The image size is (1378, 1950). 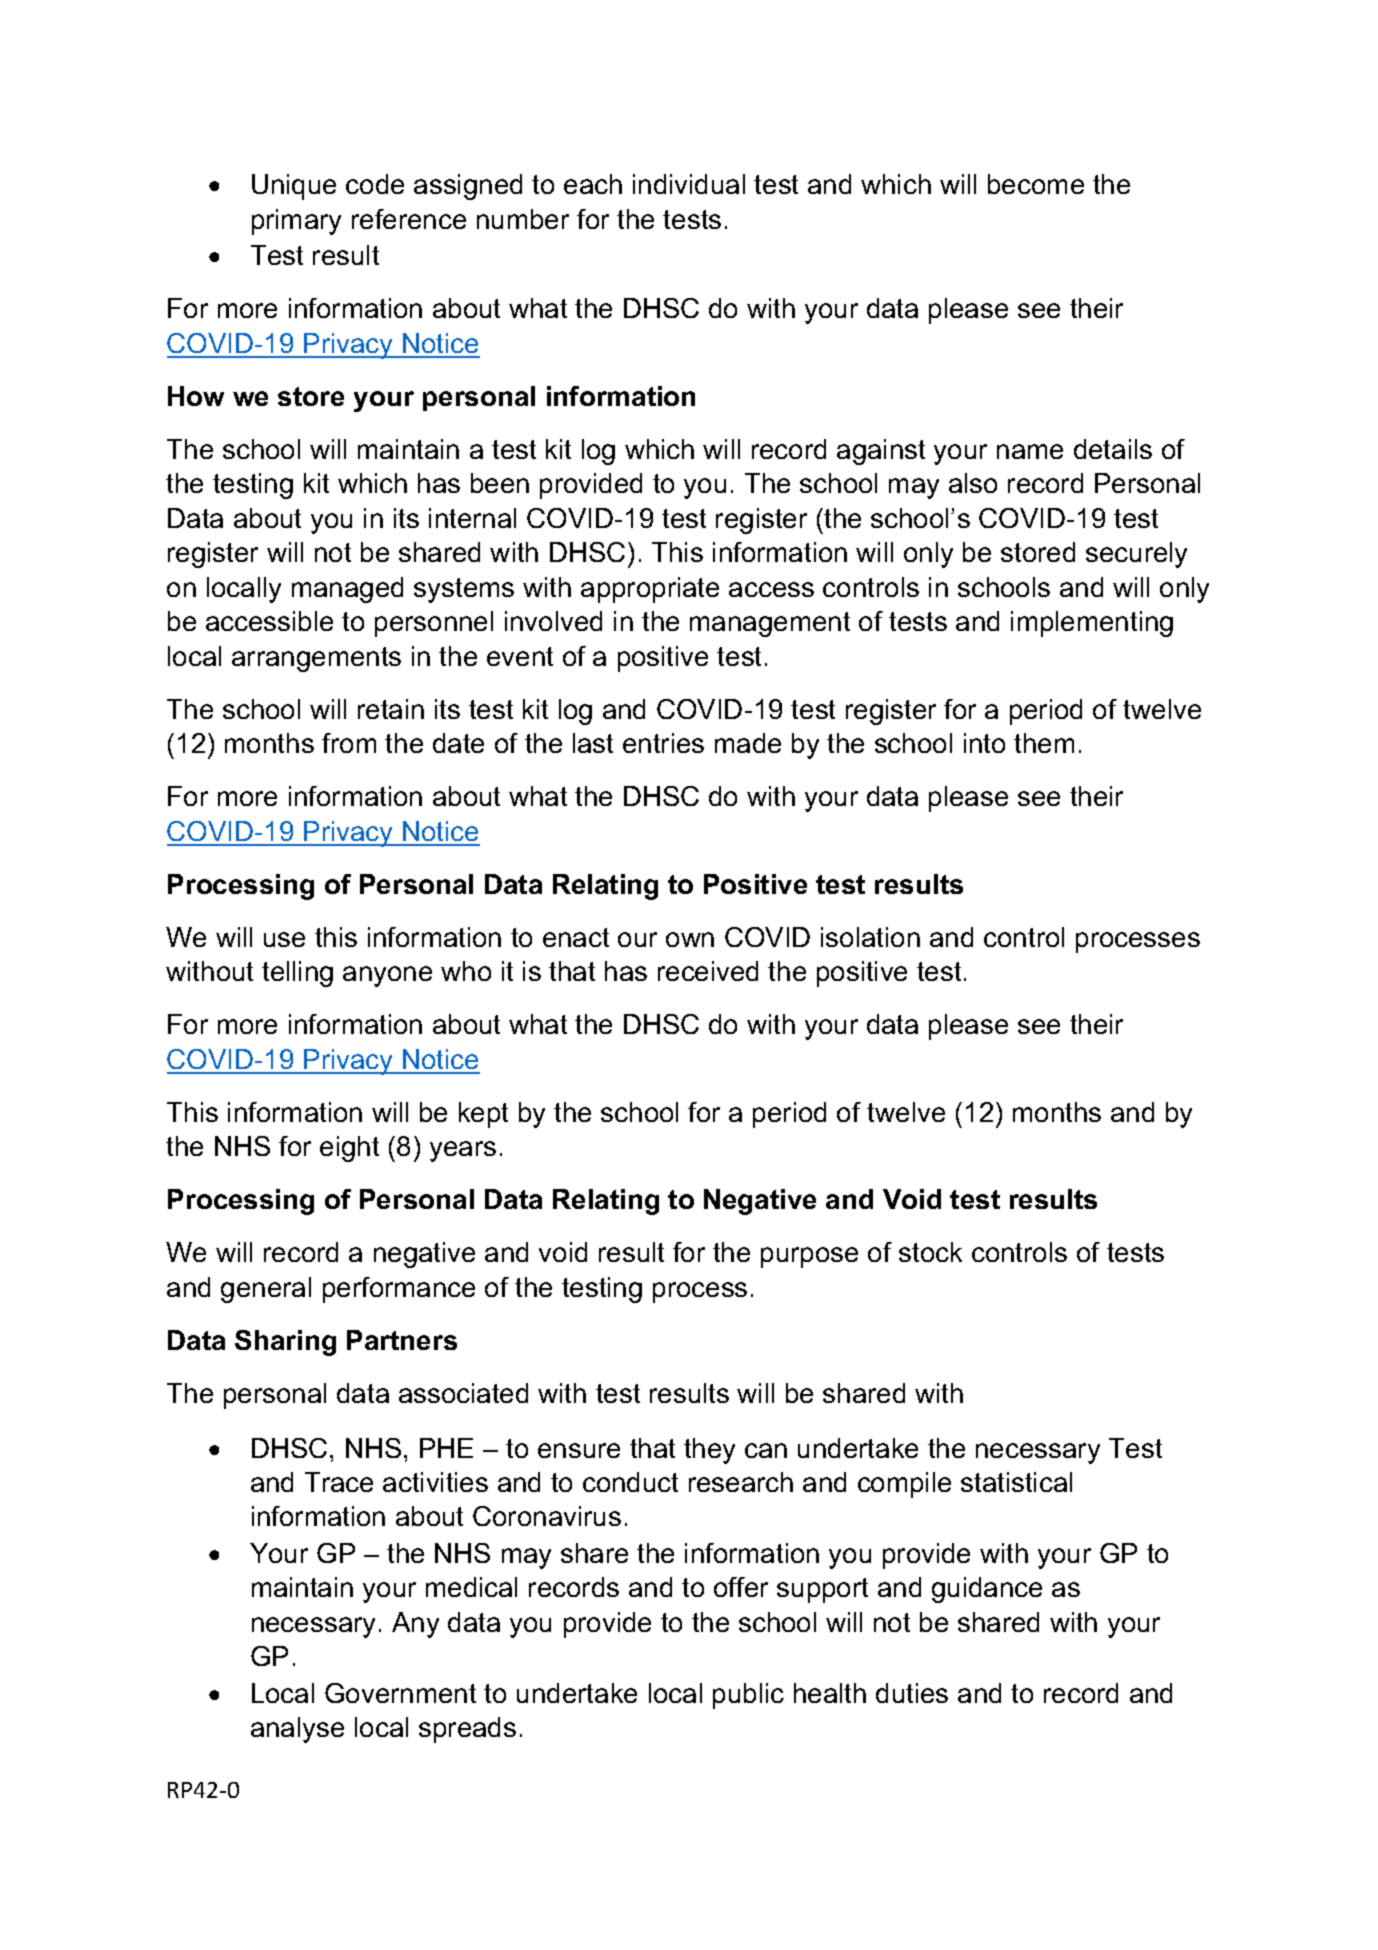 What do you see at coordinates (285, 1343) in the image?
I see `Sharing` at bounding box center [285, 1343].
